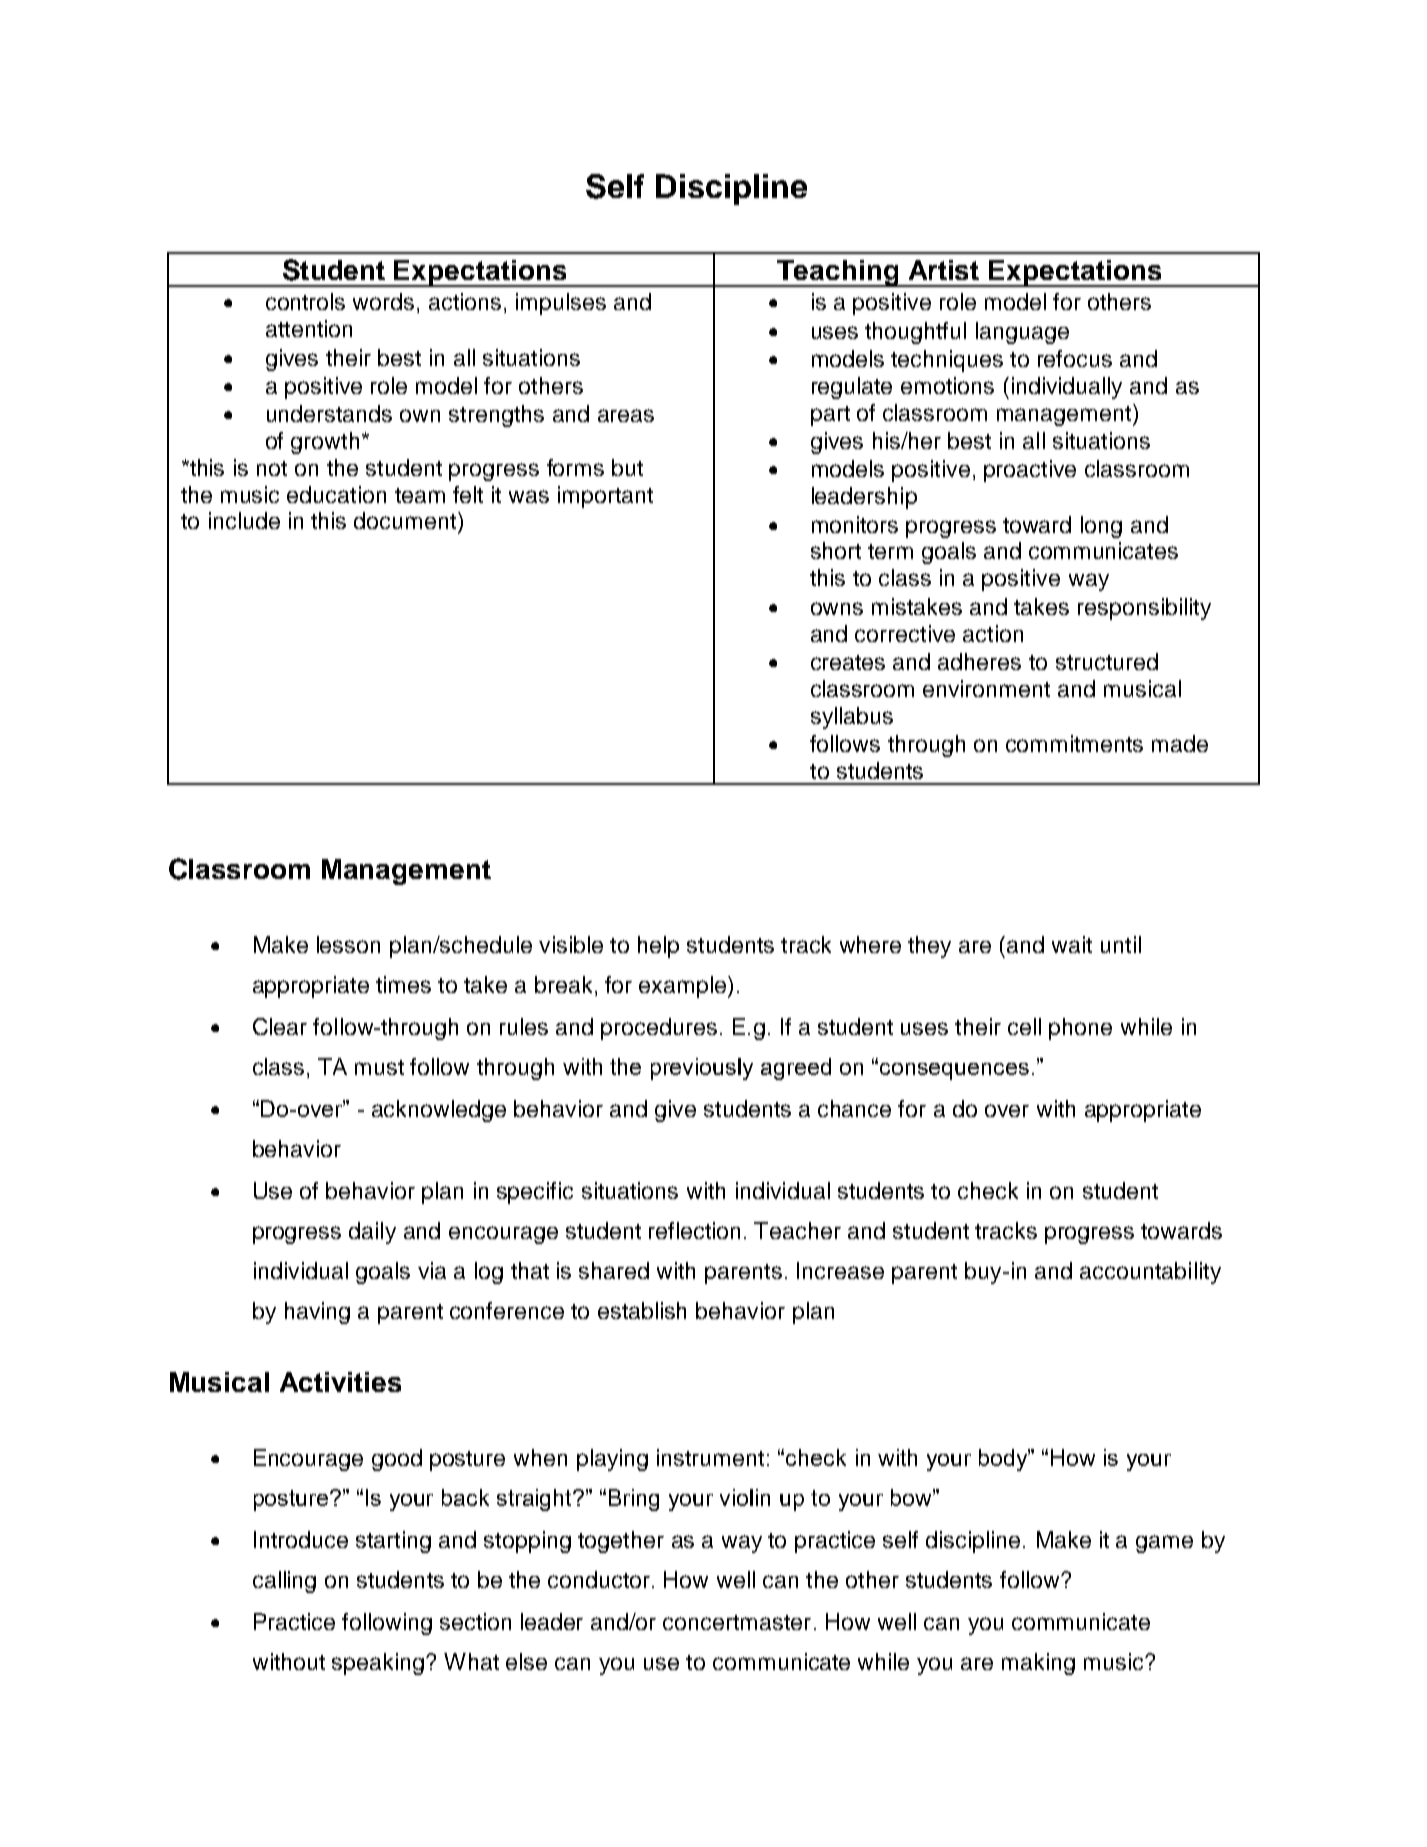 Image resolution: width=1427 pixels, height=1847 pixels. I want to click on conductor, so click(600, 1579).
